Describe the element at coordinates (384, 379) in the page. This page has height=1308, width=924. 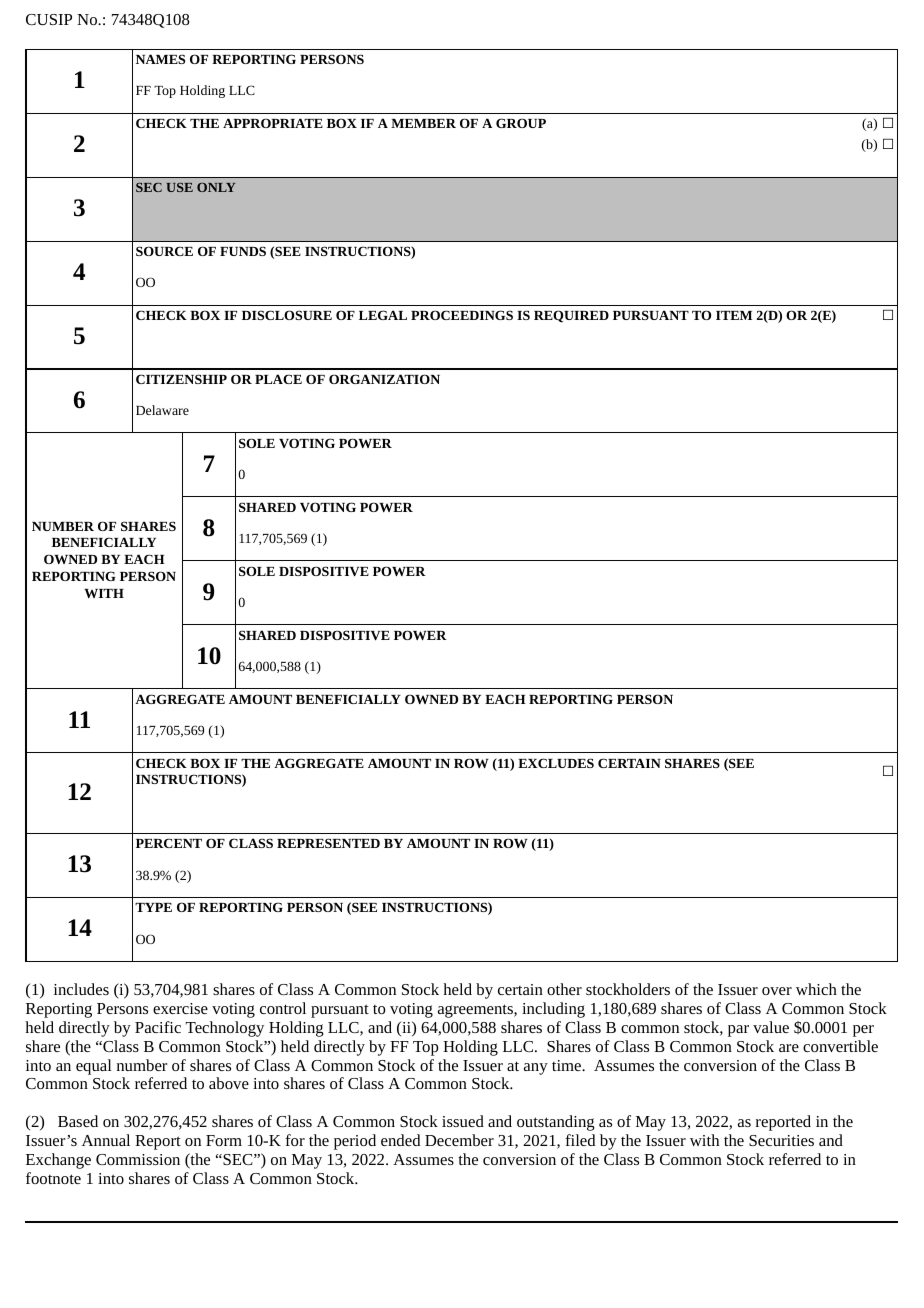
I see `ORGANIZATION` at that location.
